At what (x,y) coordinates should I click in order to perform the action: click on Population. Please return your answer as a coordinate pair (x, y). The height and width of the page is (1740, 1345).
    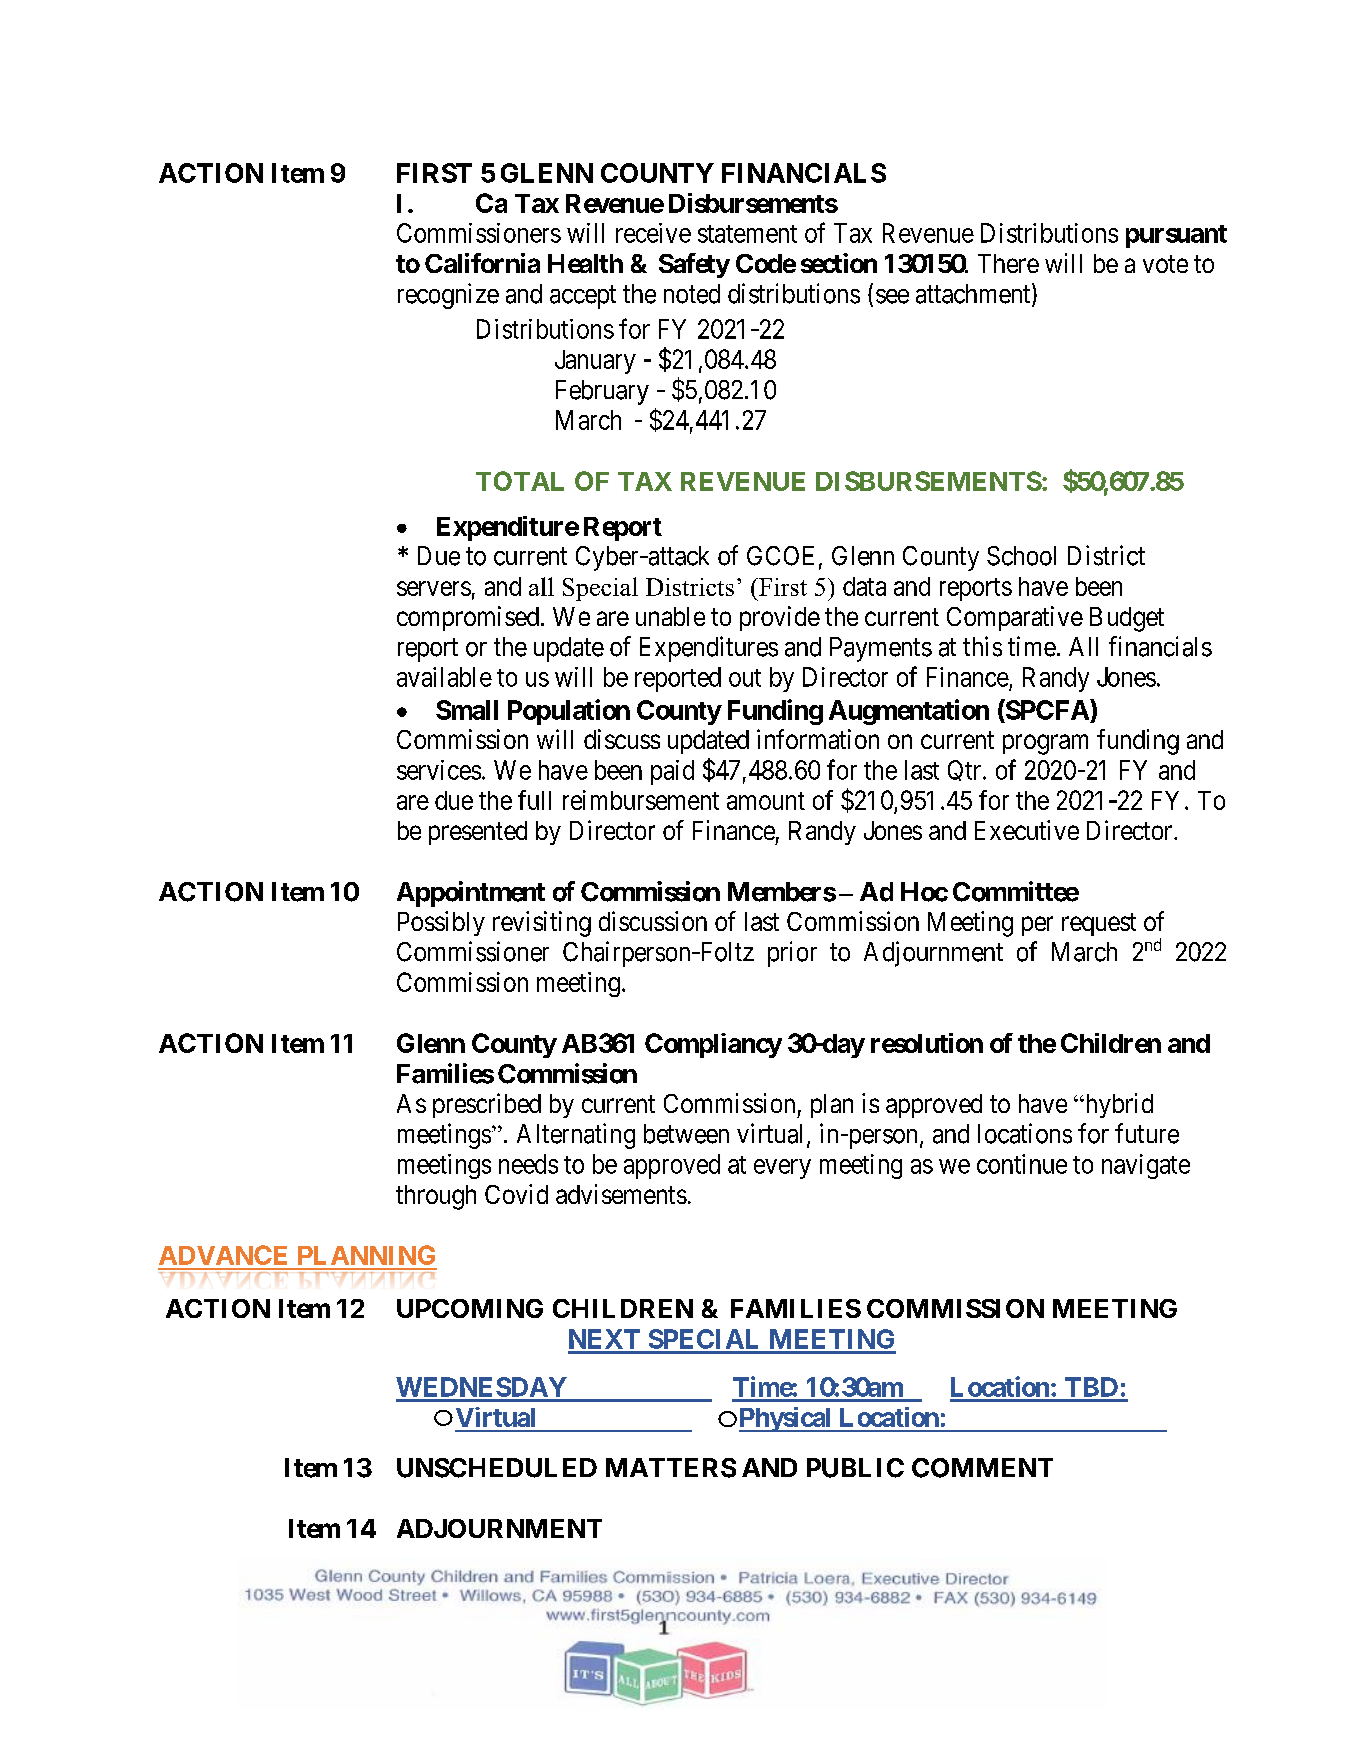
    Looking at the image, I should click on (569, 712).
